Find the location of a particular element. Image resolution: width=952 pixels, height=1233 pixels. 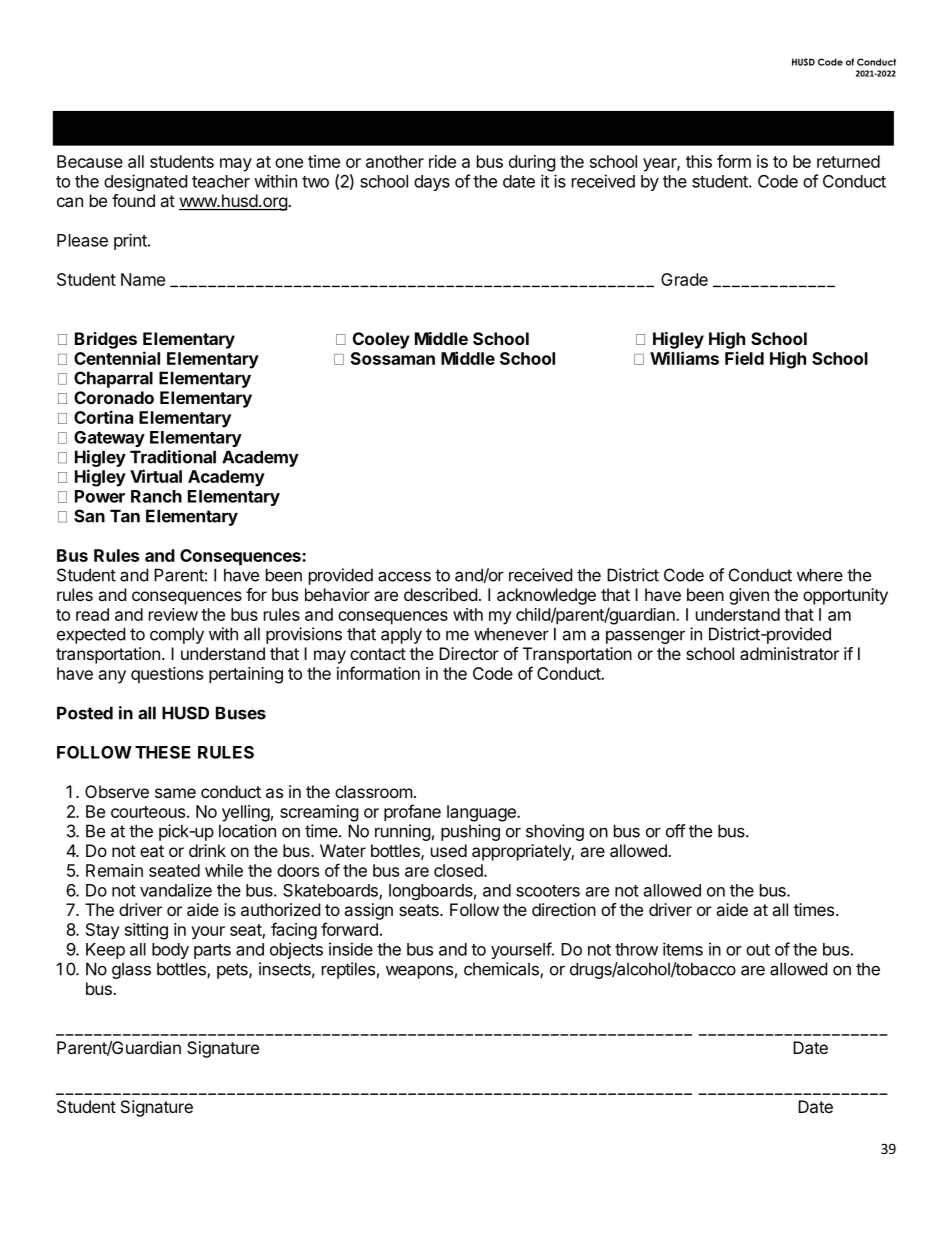

designated is located at coordinates (145, 182).
